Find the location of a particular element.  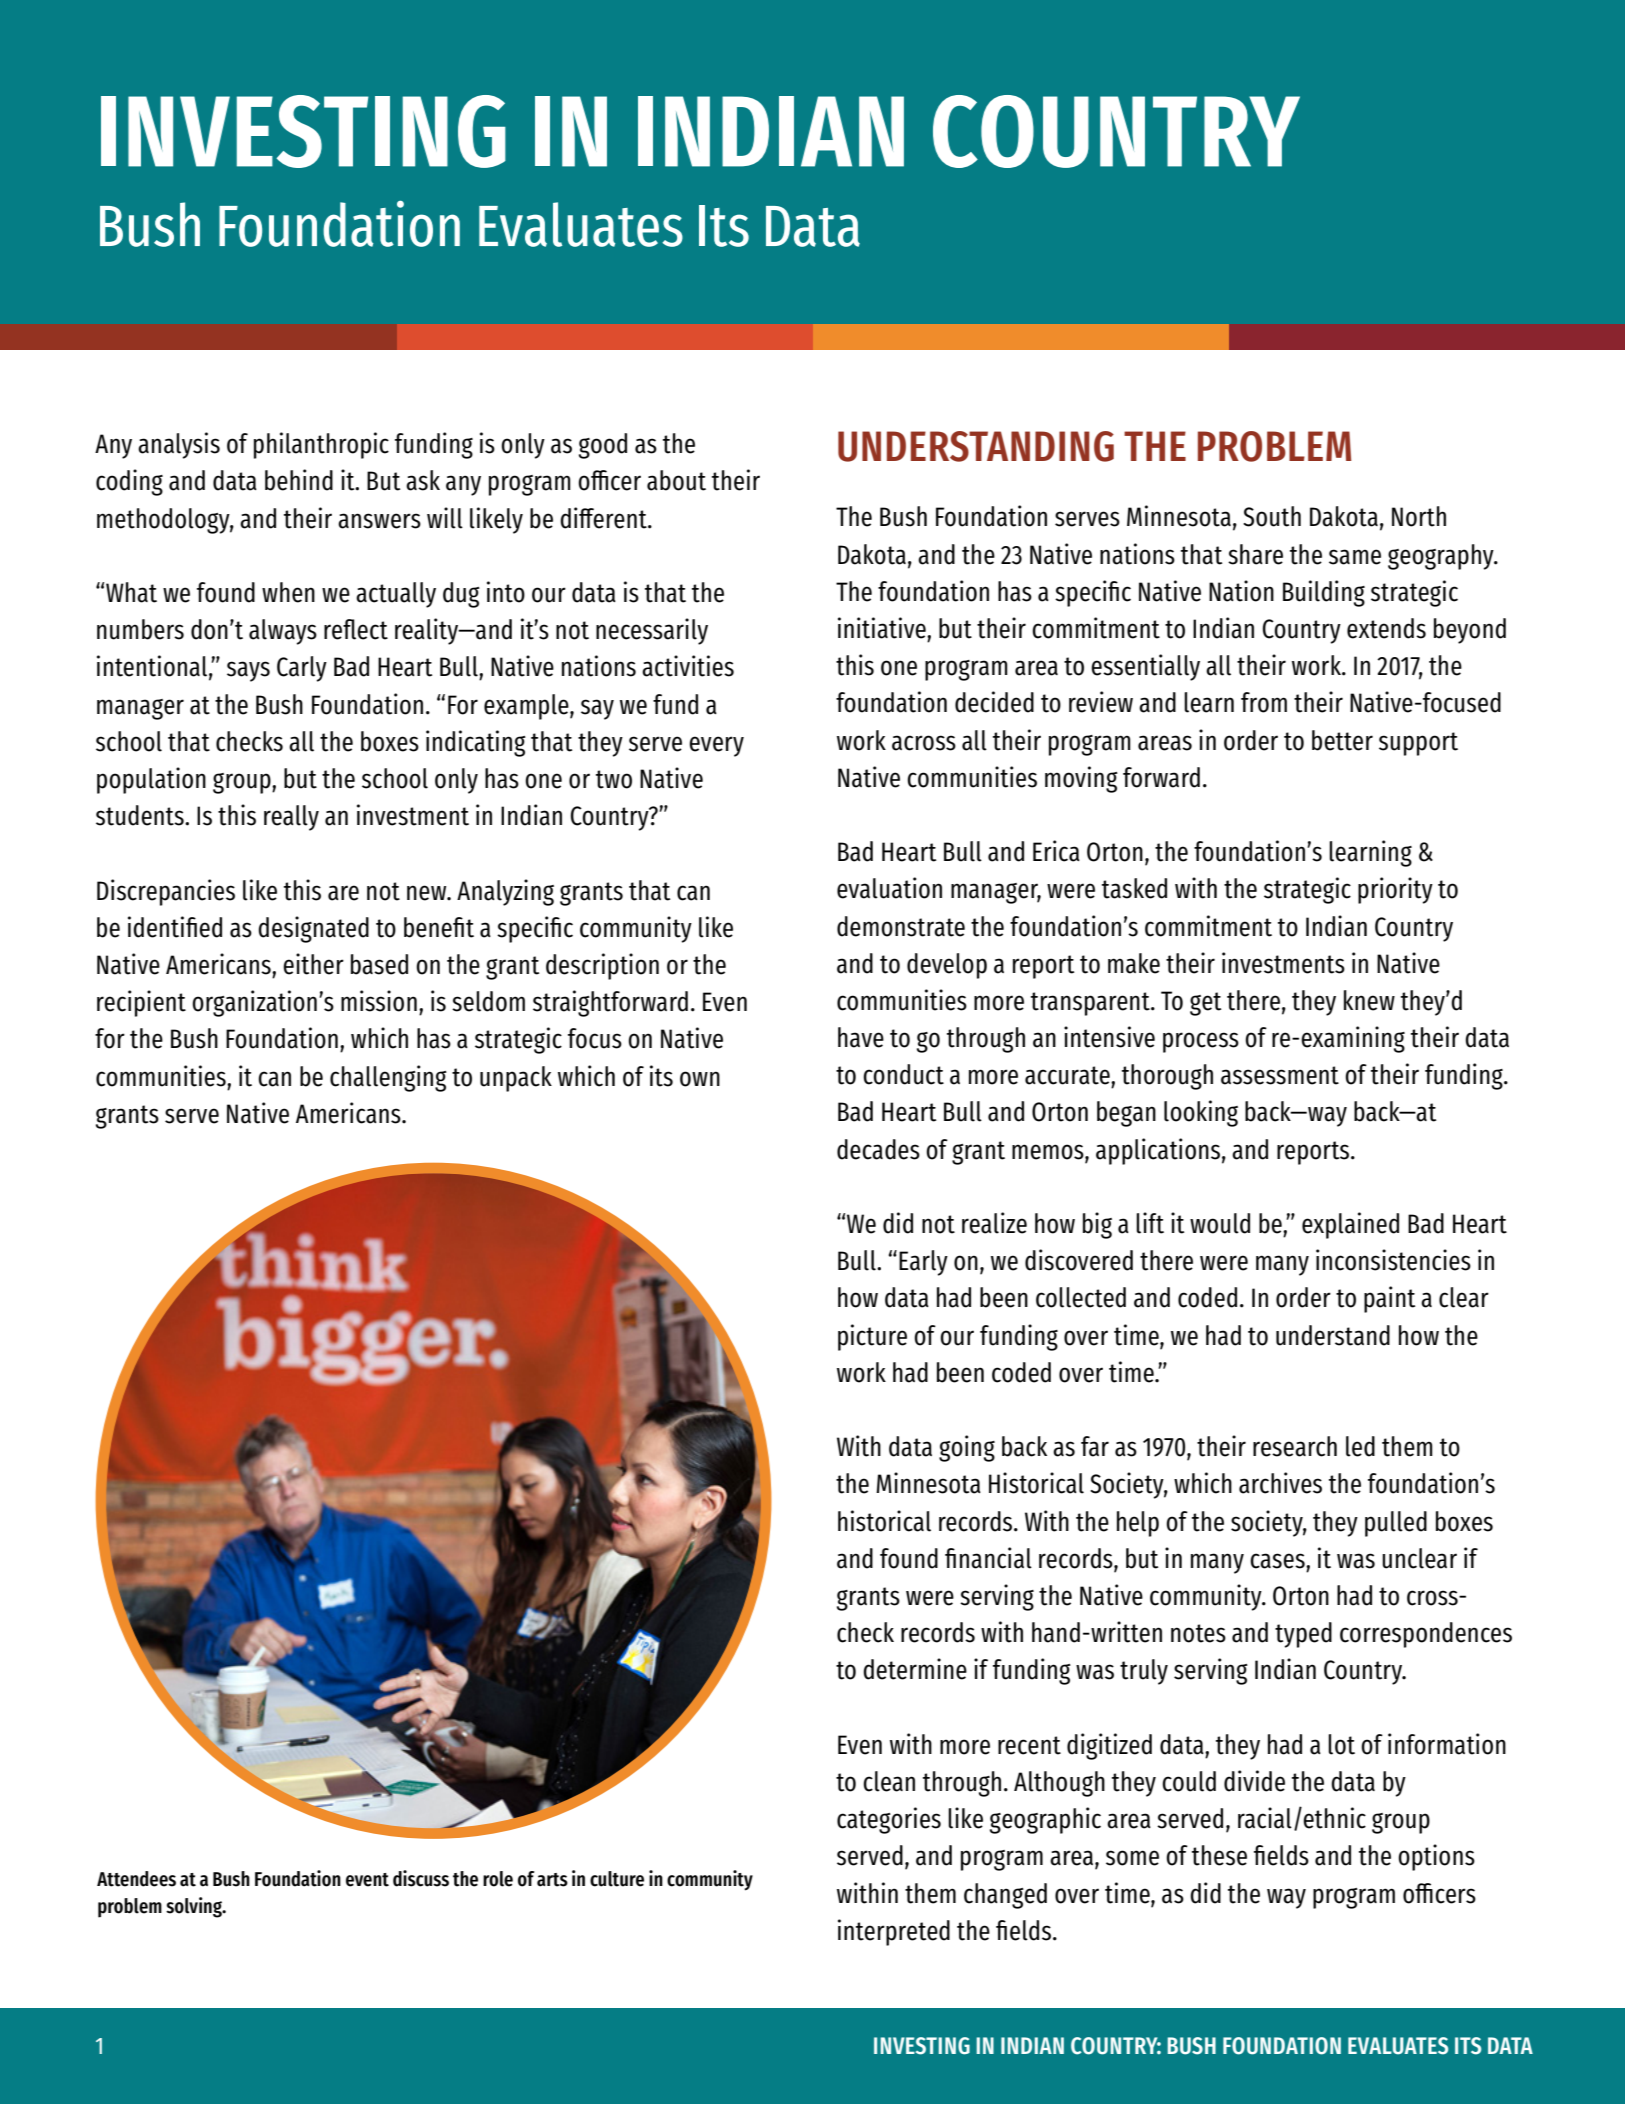

these is located at coordinates (1219, 1855).
